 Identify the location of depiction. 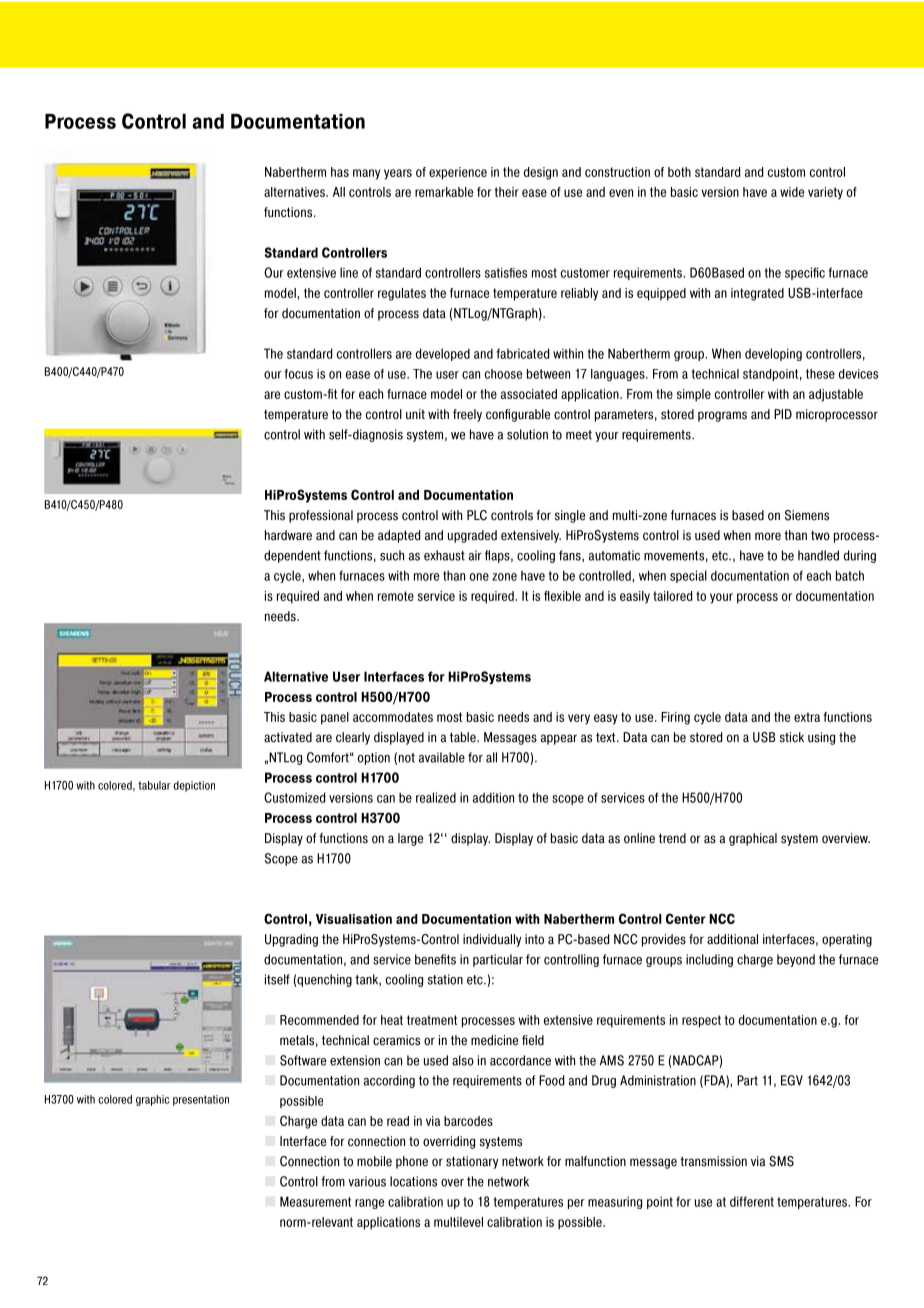
(194, 786).
